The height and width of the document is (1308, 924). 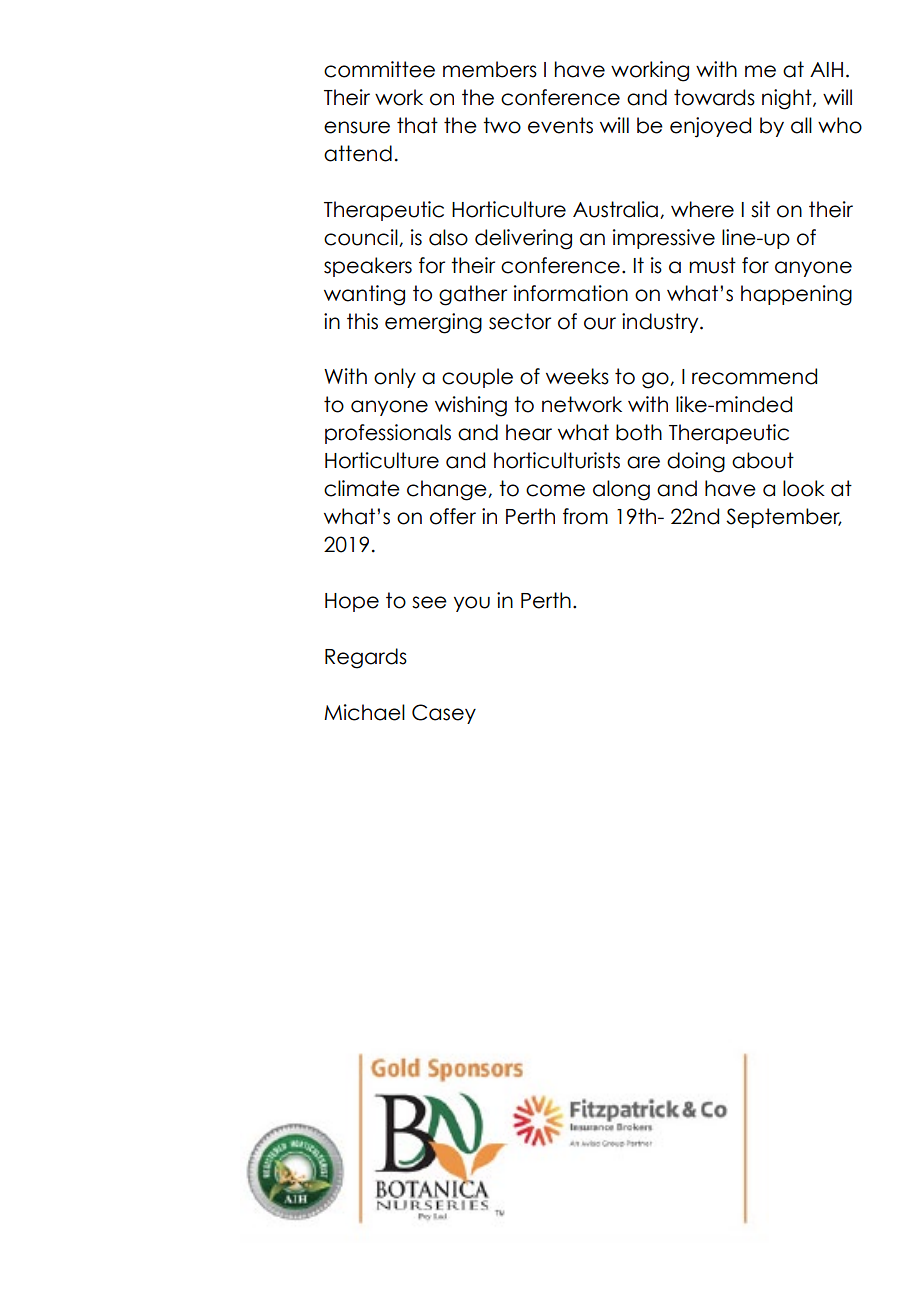 What do you see at coordinates (395, 378) in the document?
I see `only` at bounding box center [395, 378].
